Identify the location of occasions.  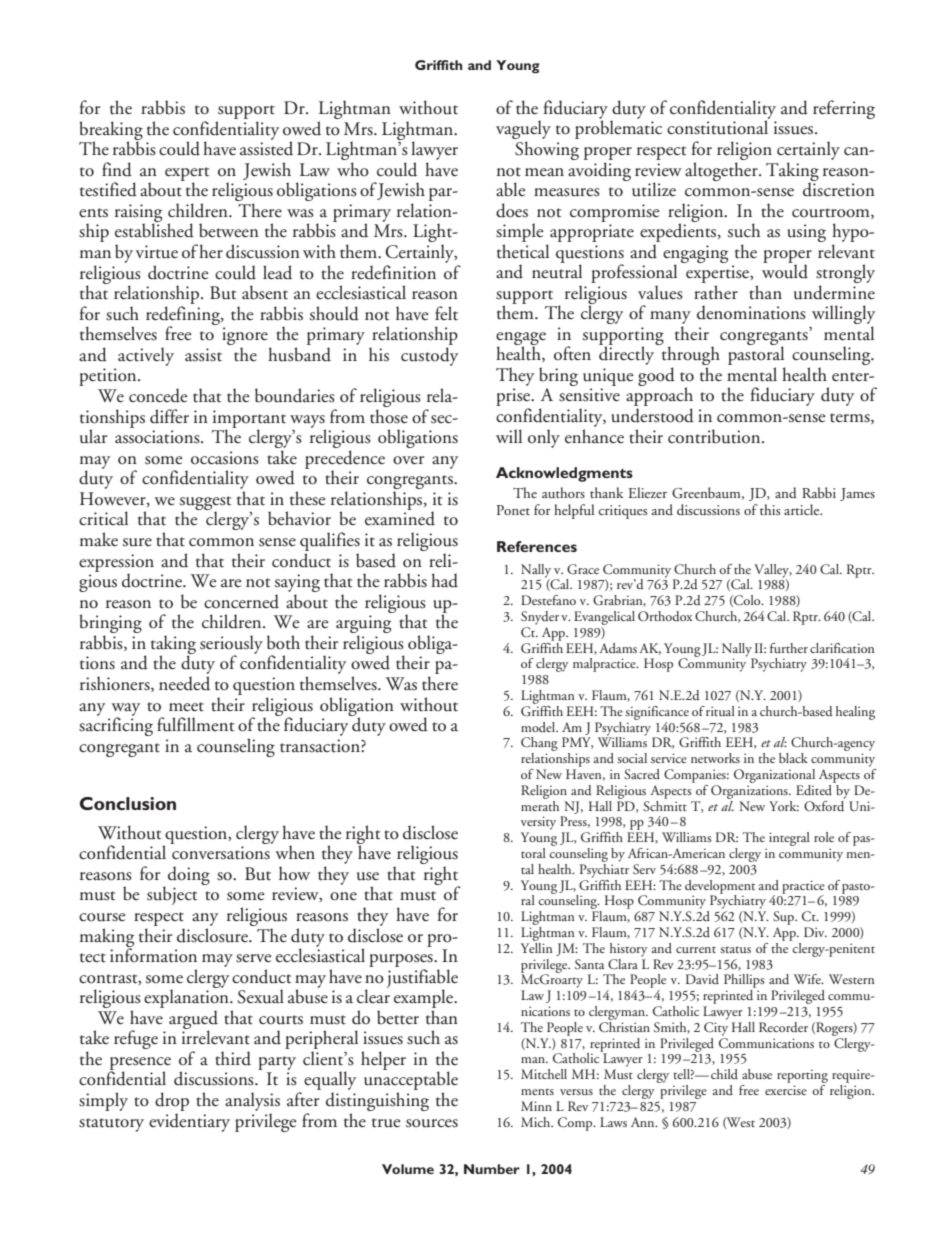
(225, 458).
